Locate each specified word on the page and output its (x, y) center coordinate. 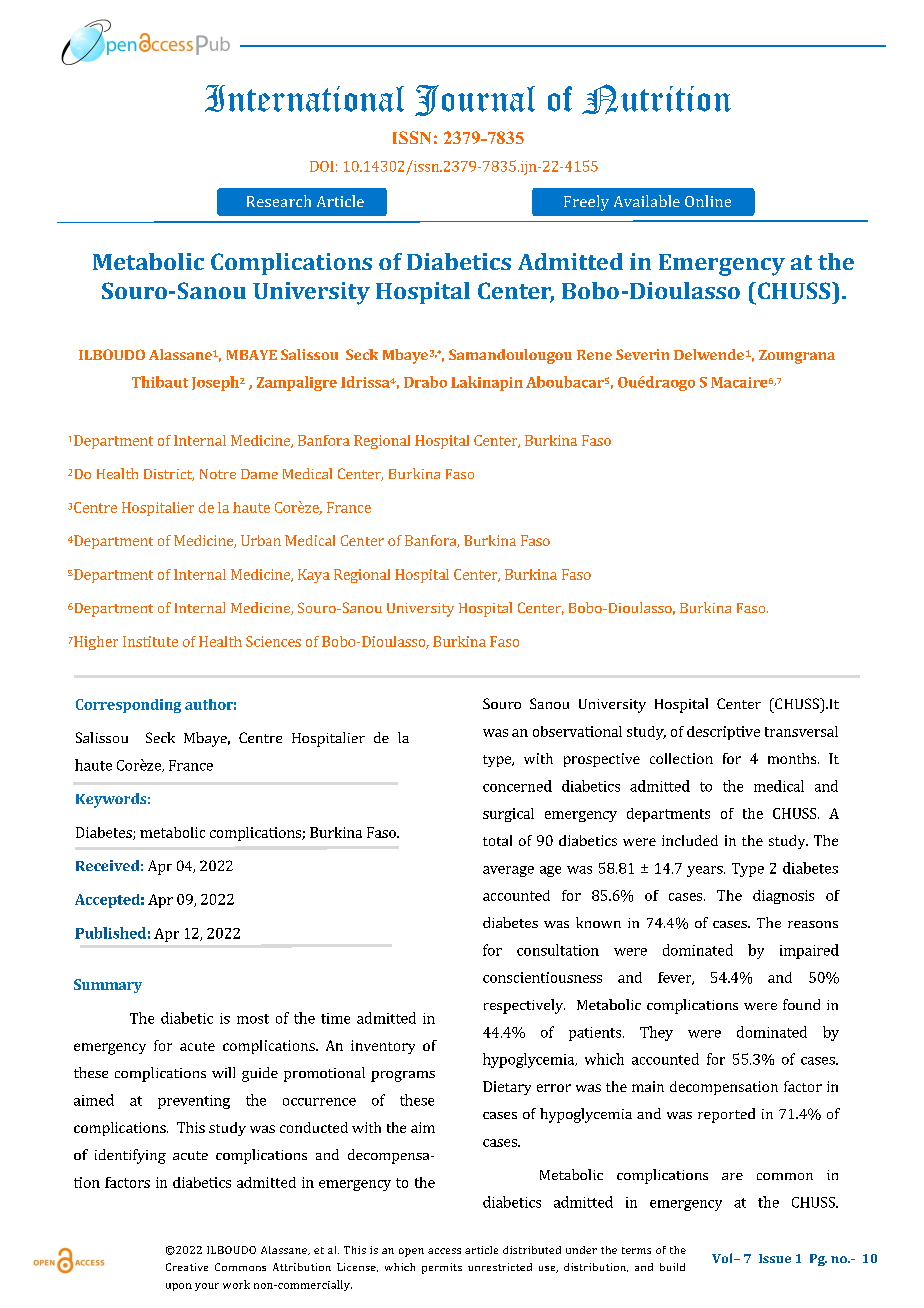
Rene (594, 355)
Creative (187, 1267)
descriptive (723, 733)
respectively (524, 1006)
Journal (475, 100)
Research (279, 201)
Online (708, 201)
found (801, 1004)
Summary (108, 986)
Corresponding (128, 706)
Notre (218, 474)
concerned (517, 786)
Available (647, 201)
